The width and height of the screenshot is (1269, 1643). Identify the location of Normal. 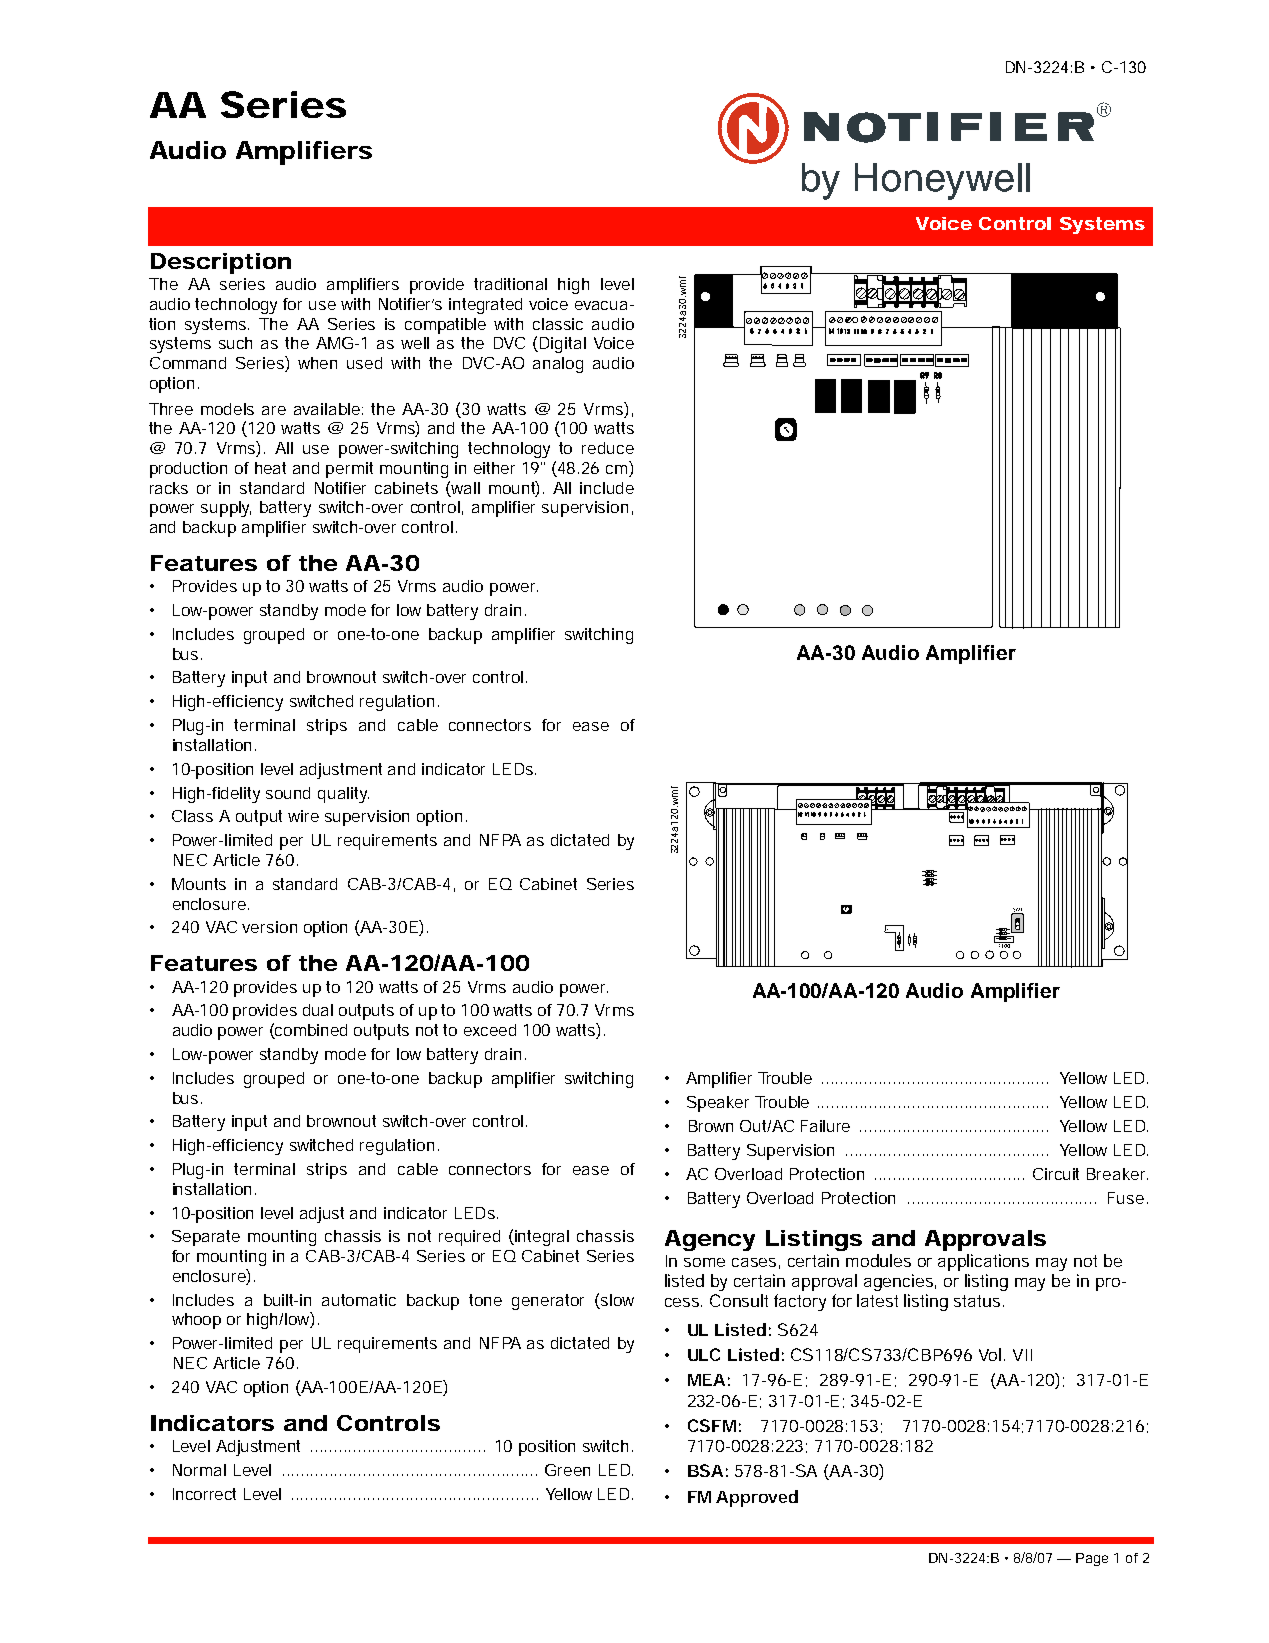
(199, 1470).
